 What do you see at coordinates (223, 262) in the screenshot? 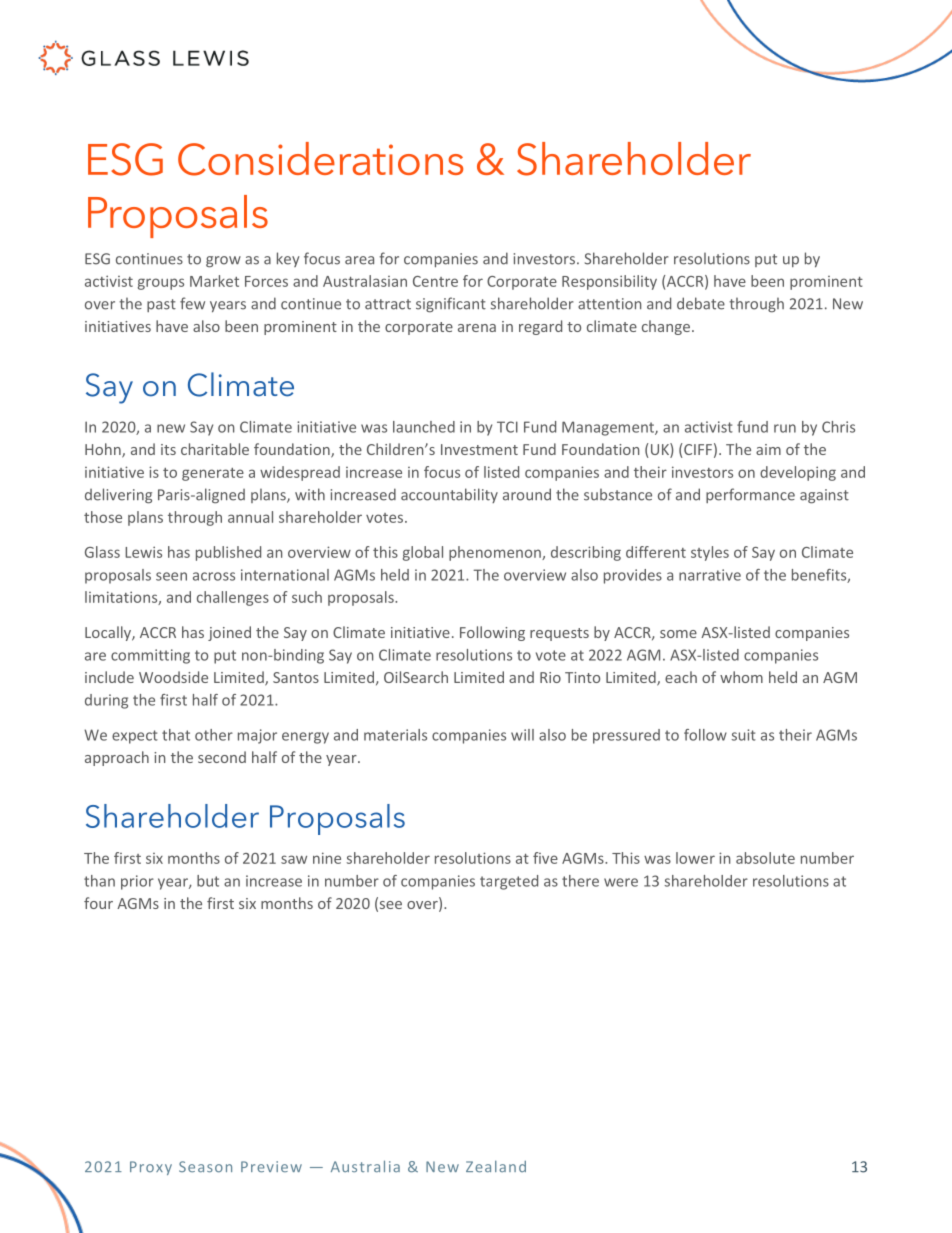
I see `grow` at bounding box center [223, 262].
